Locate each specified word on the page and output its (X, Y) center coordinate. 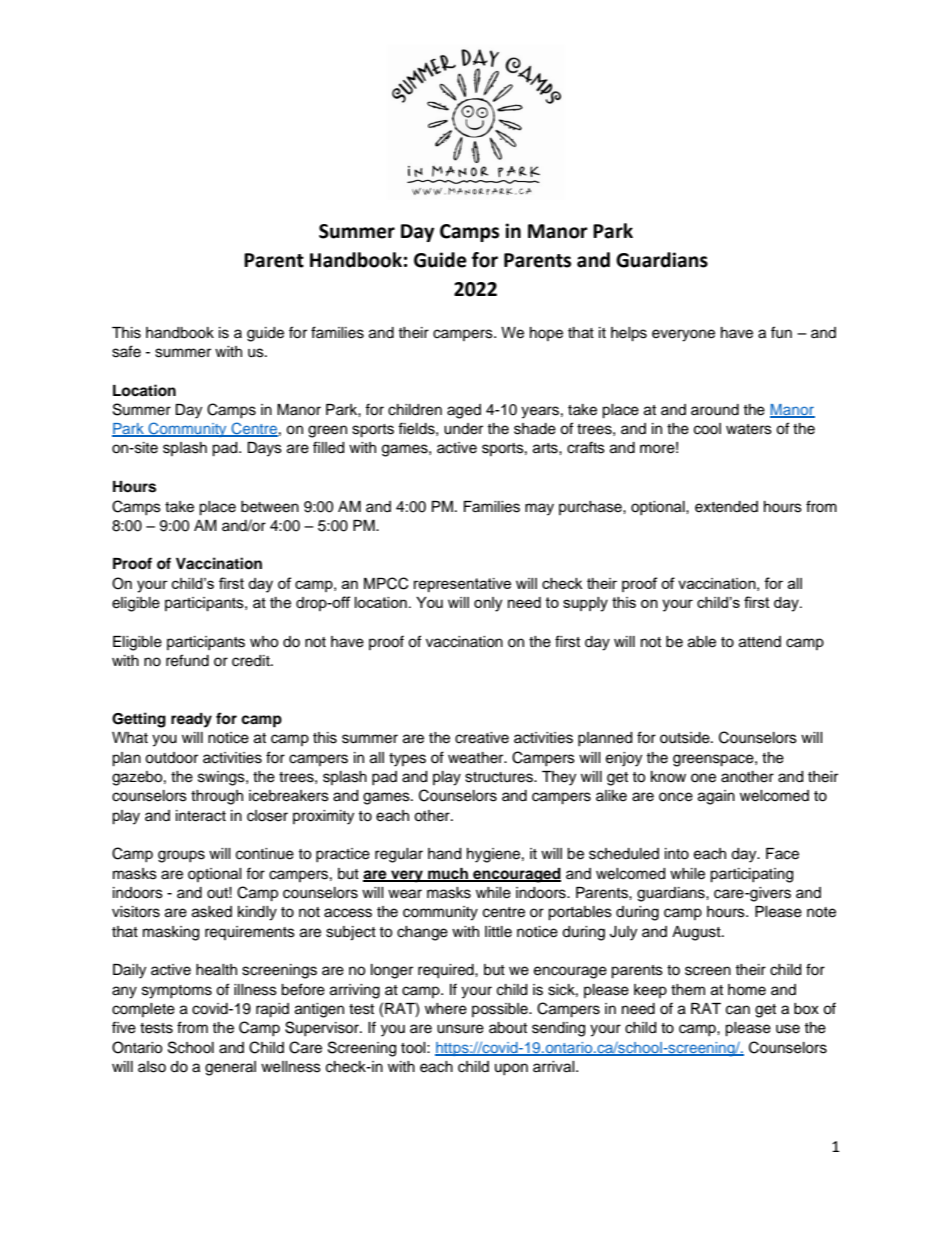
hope (546, 334)
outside (686, 738)
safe (126, 351)
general (230, 1068)
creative (482, 738)
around (715, 410)
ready (191, 720)
